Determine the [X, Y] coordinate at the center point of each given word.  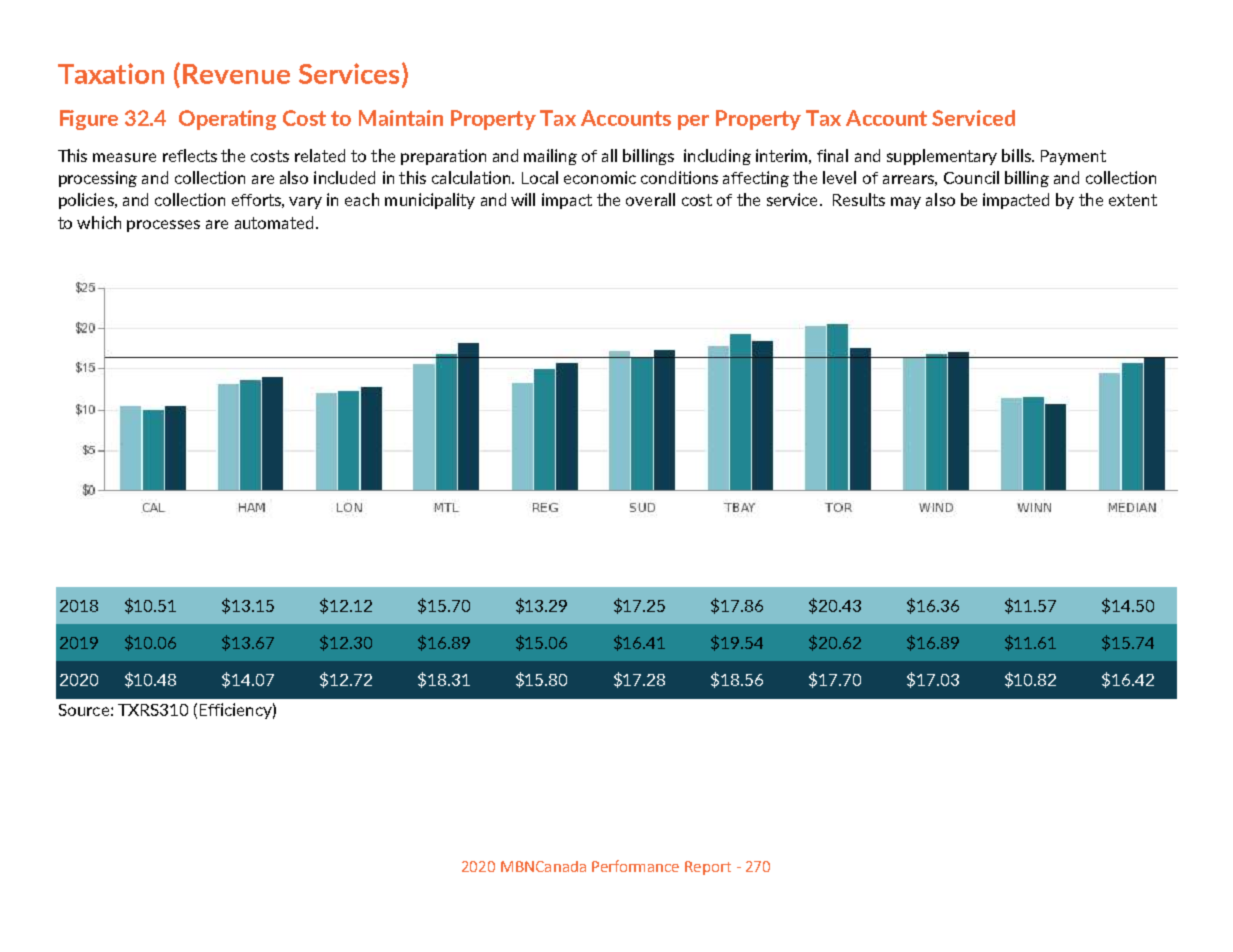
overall [650, 199]
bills [1017, 155]
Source [84, 710]
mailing [550, 157]
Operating [227, 120]
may [906, 203]
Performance [635, 866]
